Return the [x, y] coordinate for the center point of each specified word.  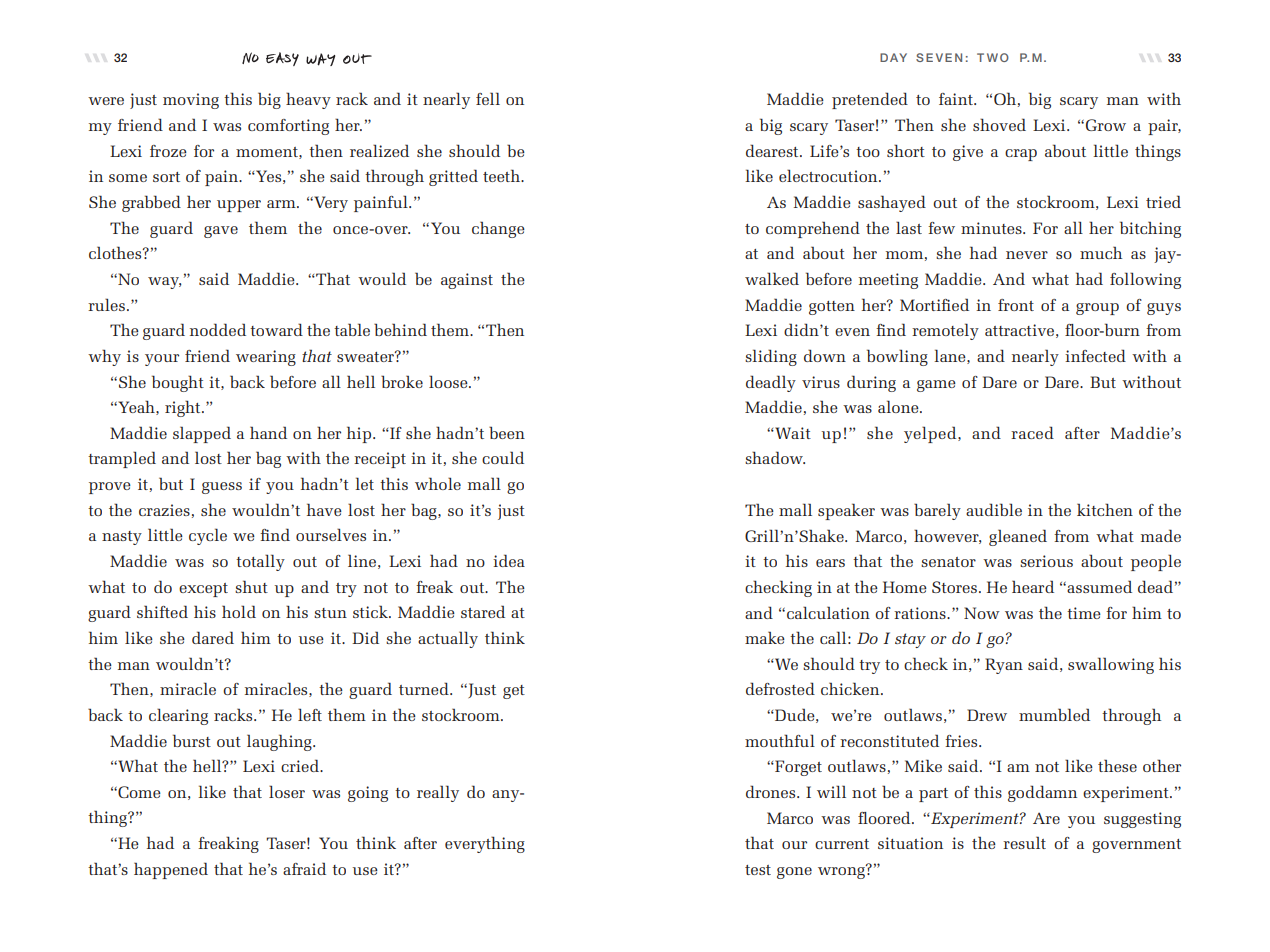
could [503, 457]
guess [222, 488]
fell [488, 98]
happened [171, 870]
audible [994, 509]
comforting [288, 127]
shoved [999, 124]
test [758, 870]
